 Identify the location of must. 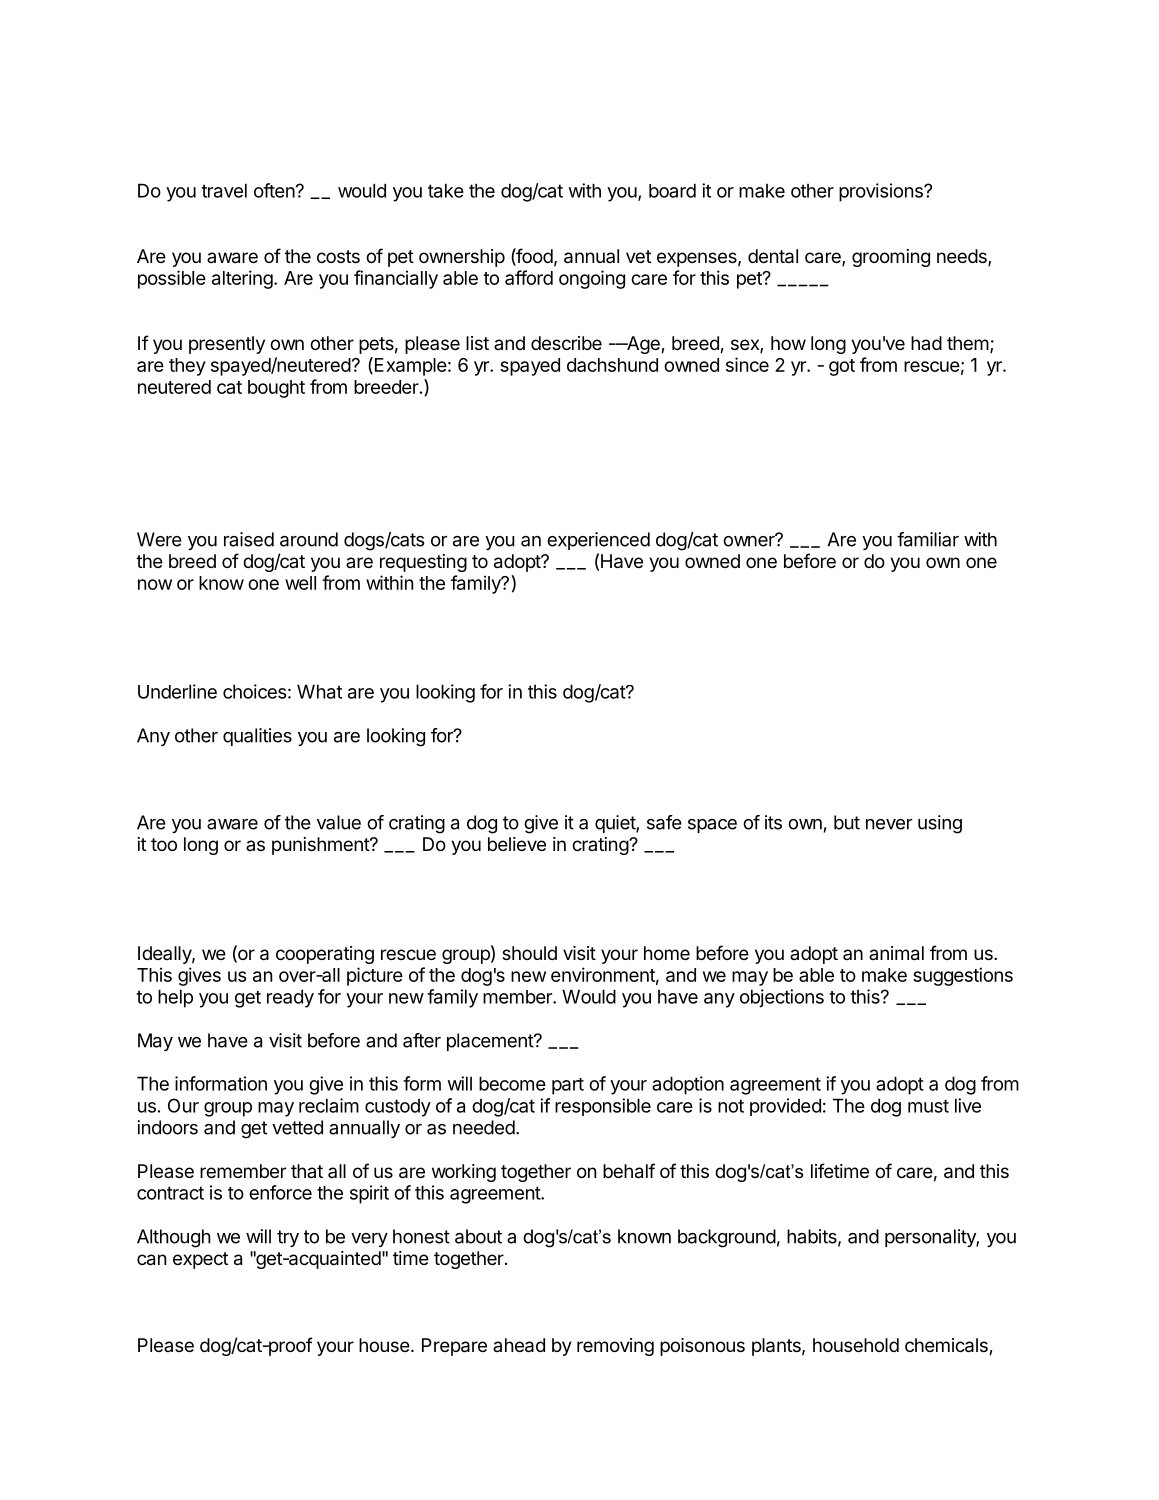
(928, 1106).
